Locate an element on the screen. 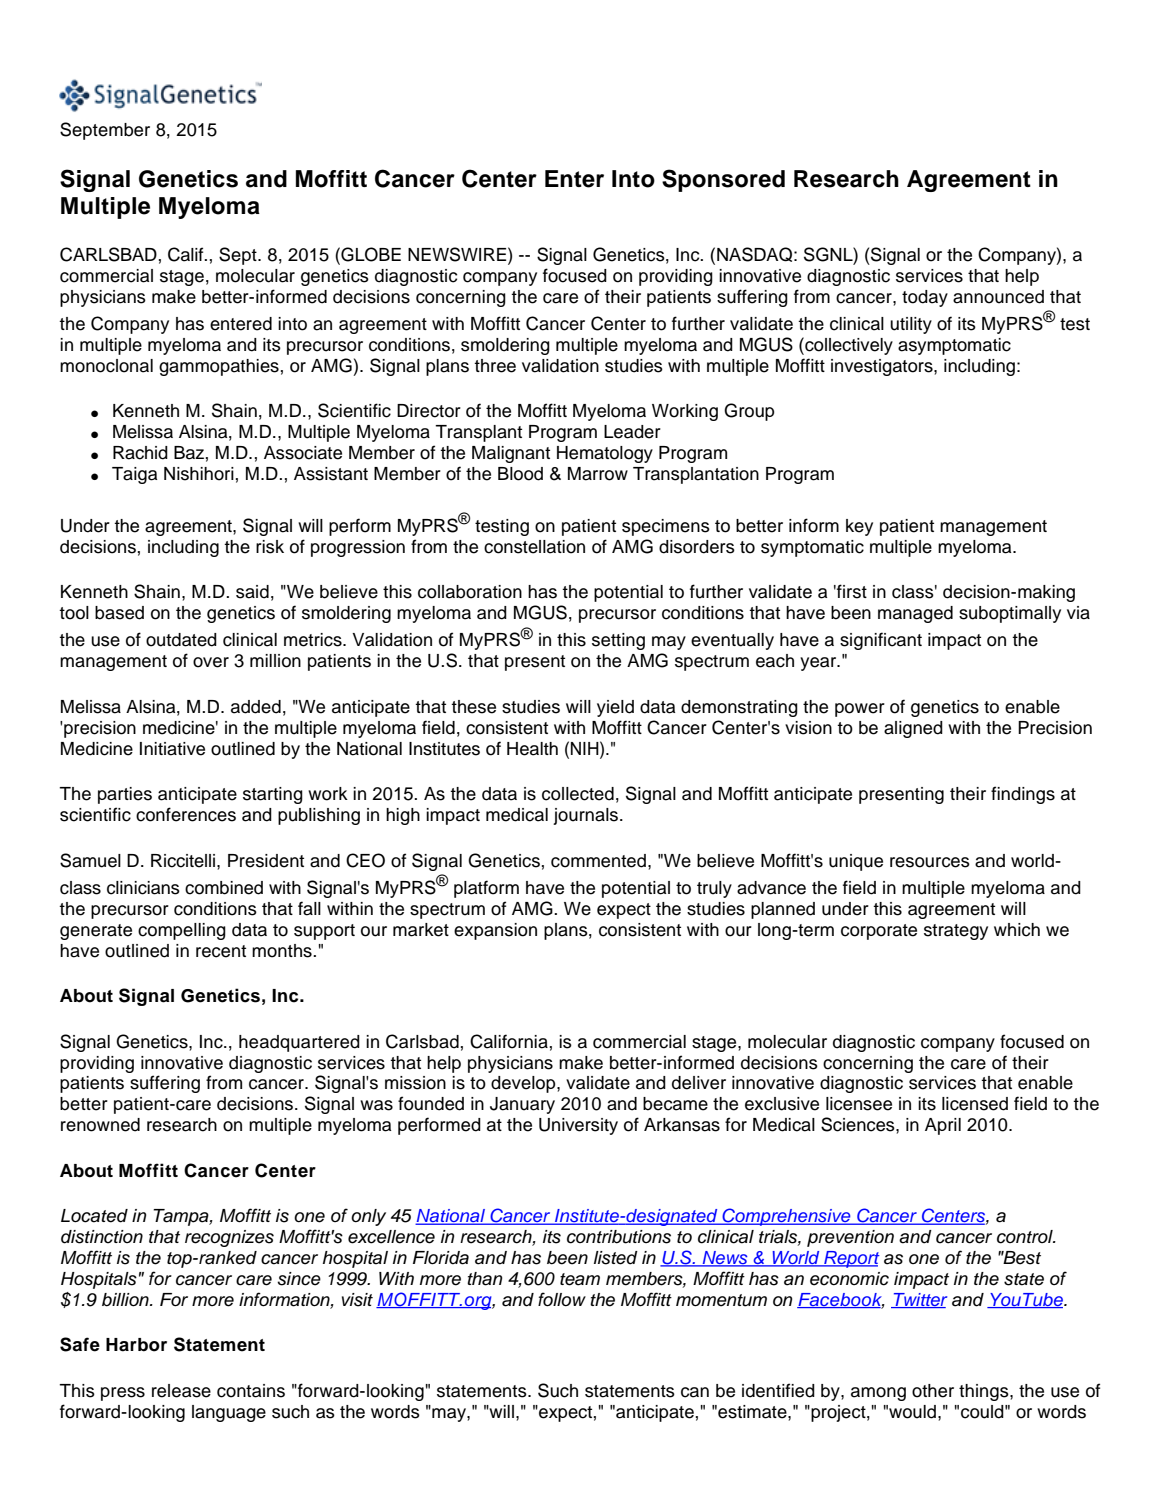 This screenshot has height=1487, width=1149. renowned is located at coordinates (100, 1125).
